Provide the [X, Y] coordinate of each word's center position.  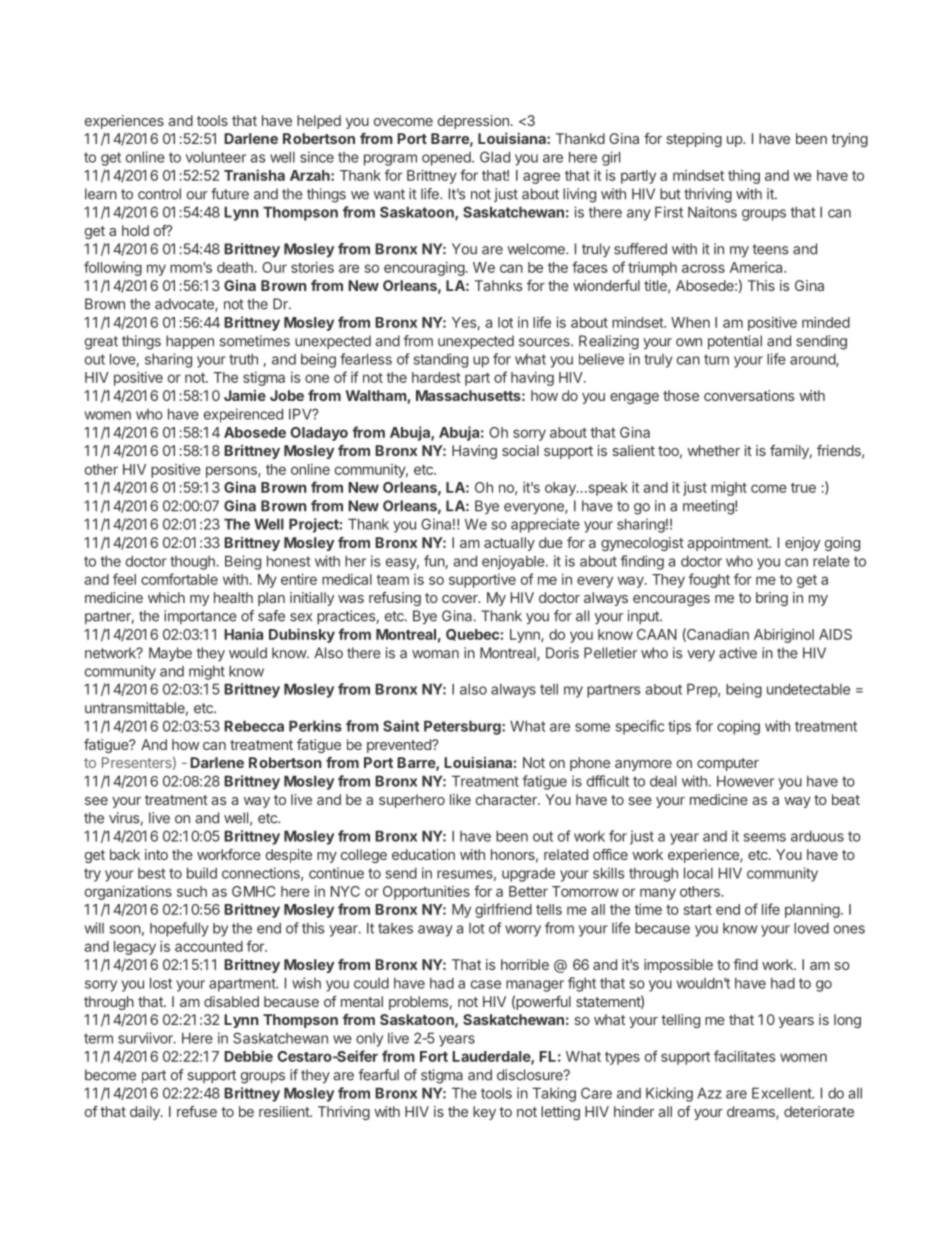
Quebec [472, 635]
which [166, 597]
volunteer [216, 157]
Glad [495, 157]
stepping [694, 140]
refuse [197, 1111]
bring [772, 599]
